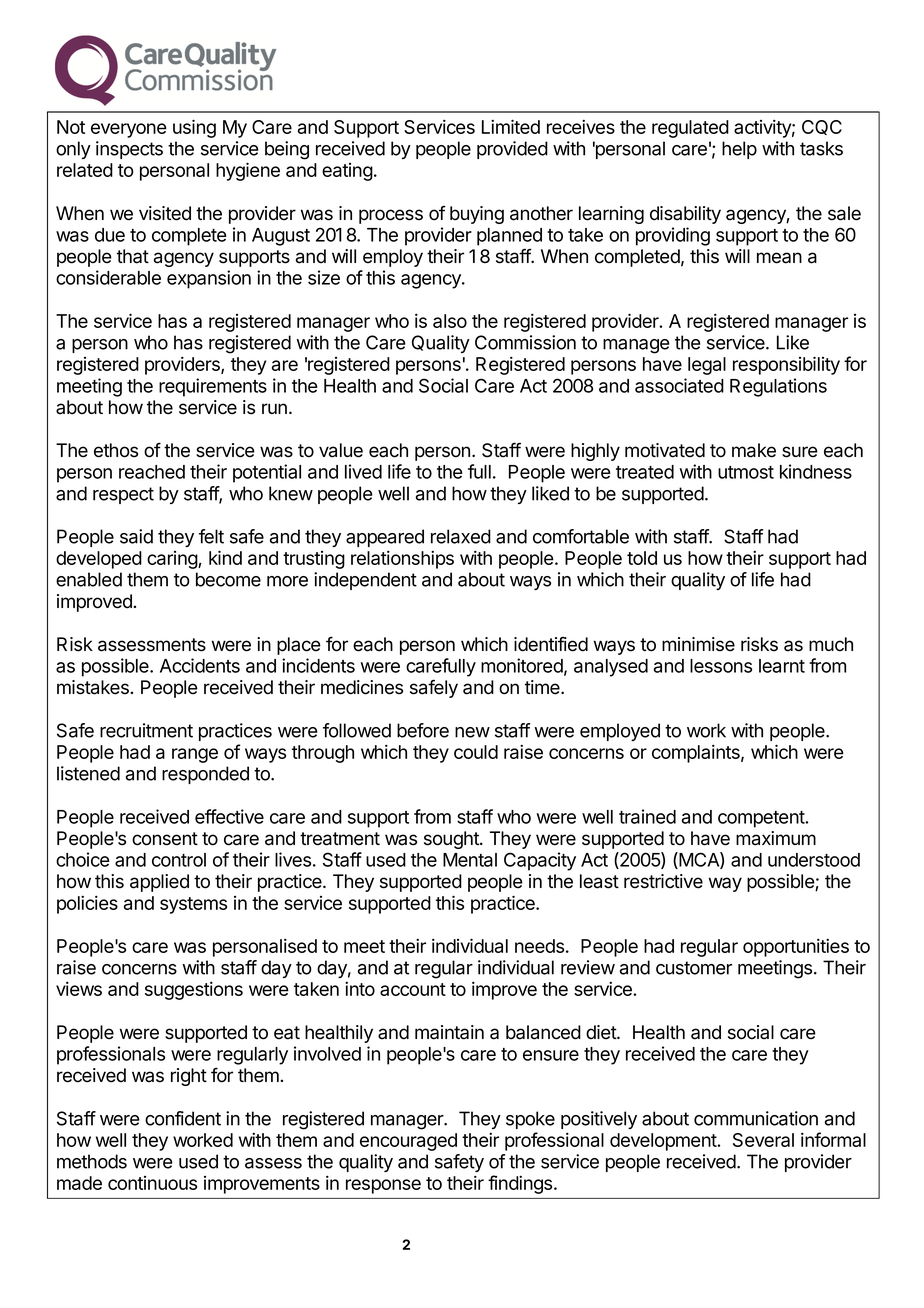 Image resolution: width=924 pixels, height=1308 pixels. What do you see at coordinates (512, 150) in the page?
I see `provided` at bounding box center [512, 150].
